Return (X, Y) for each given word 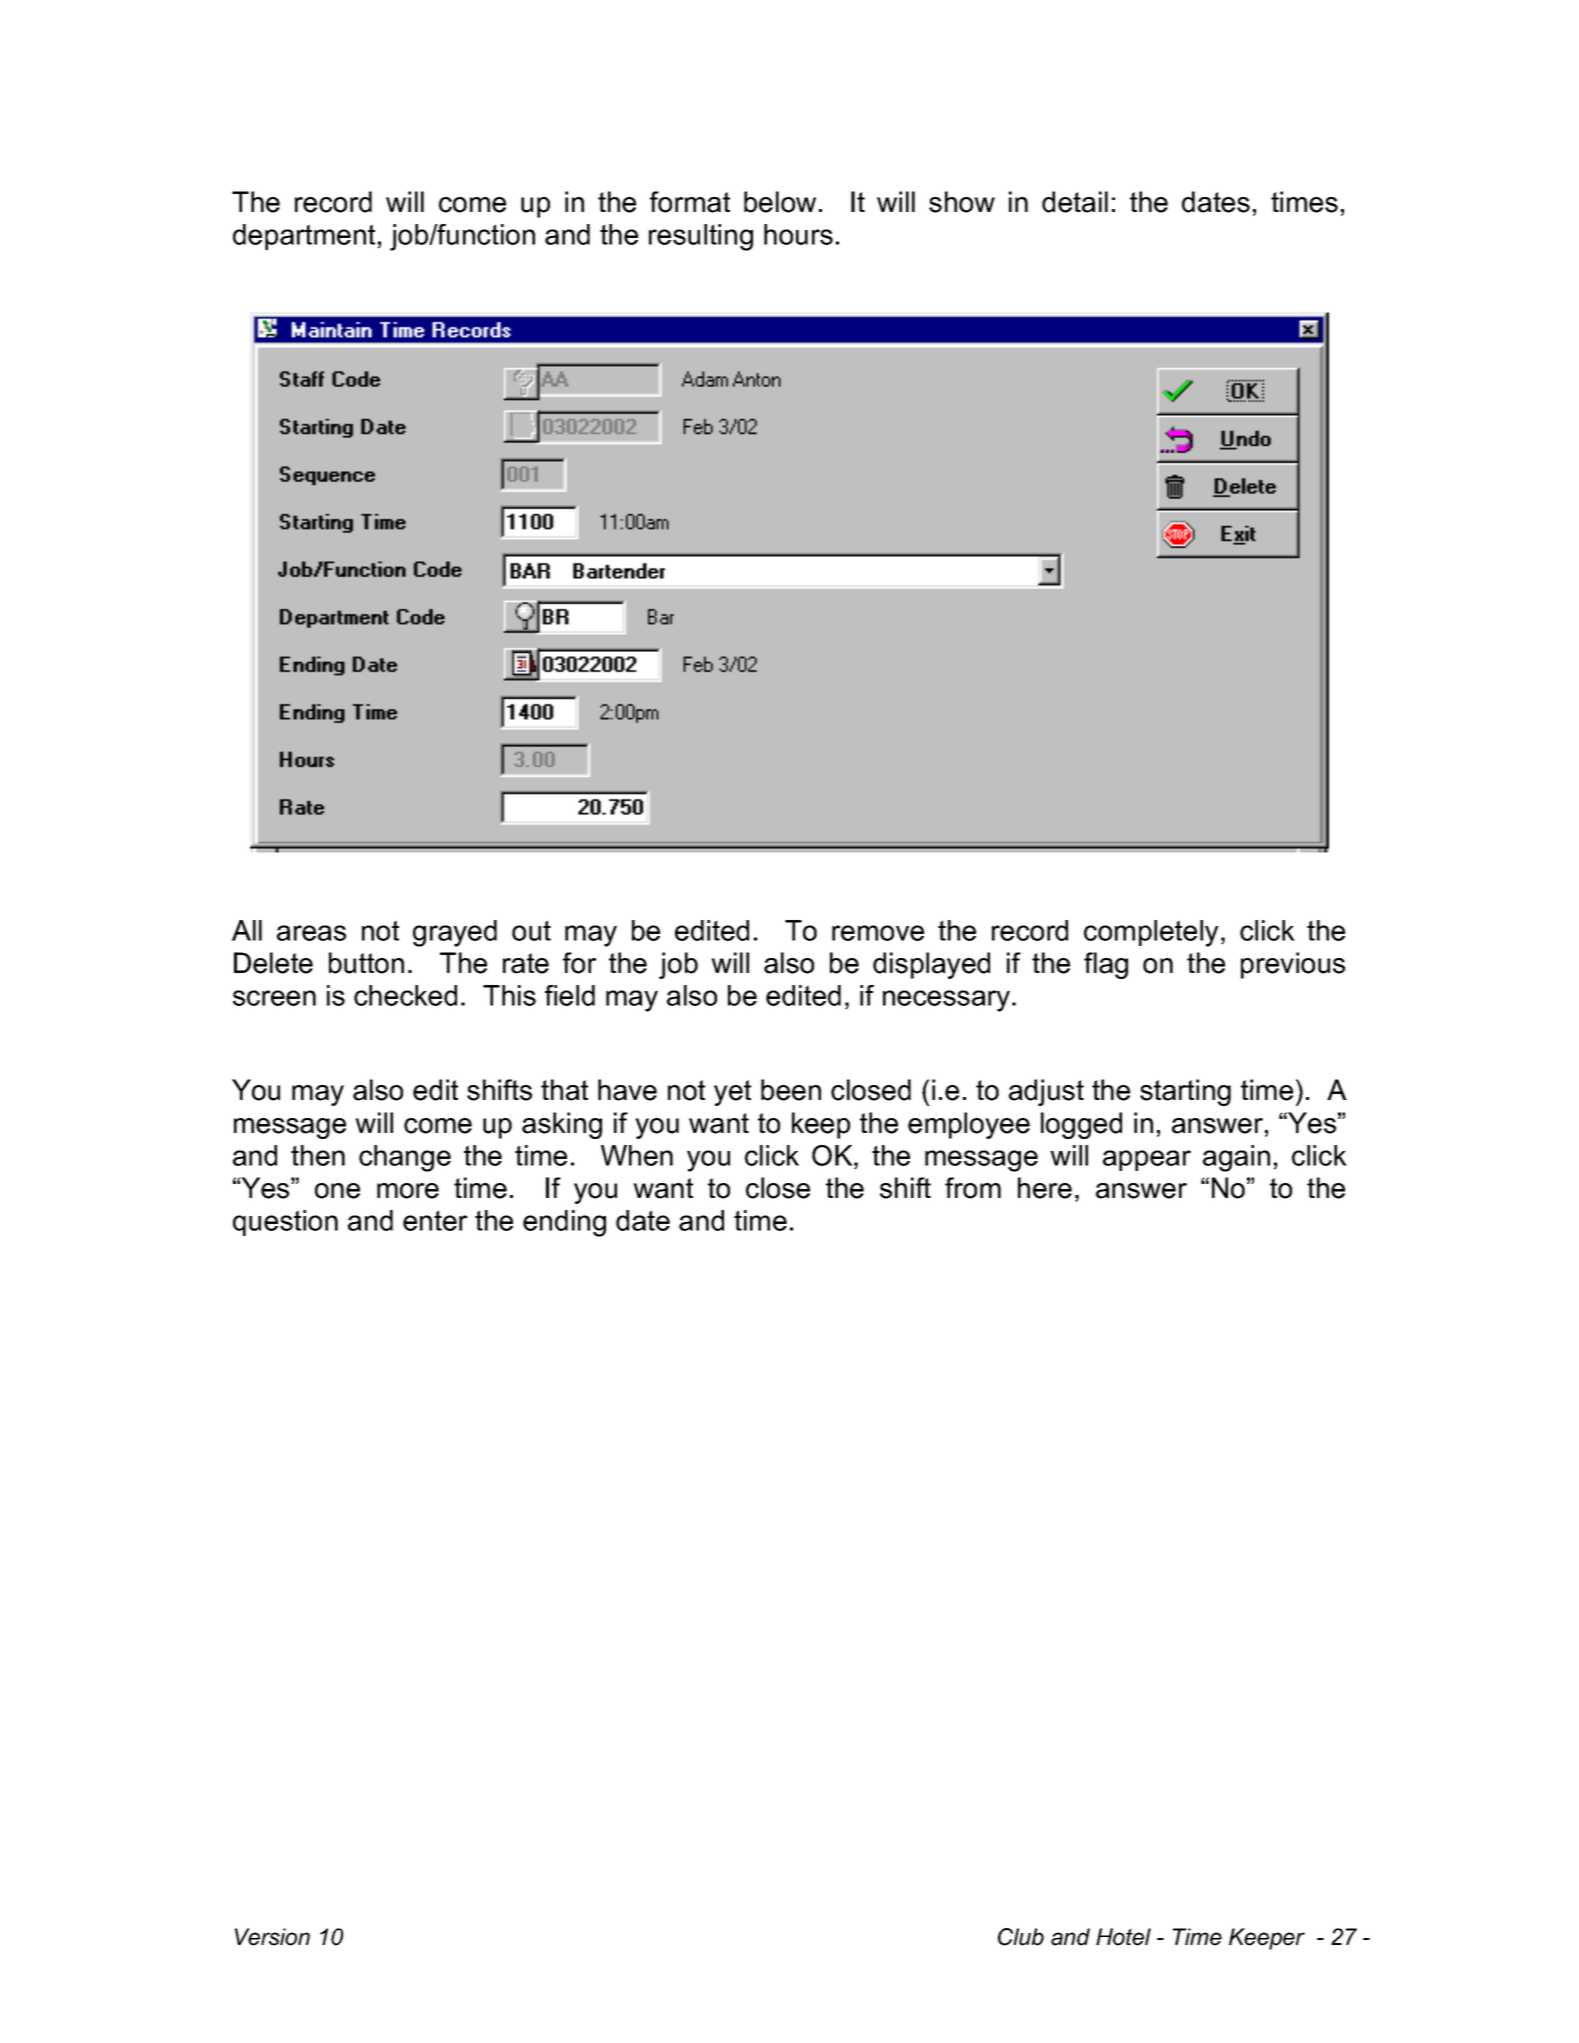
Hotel (1123, 1937)
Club (1021, 1937)
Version (272, 1937)
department (304, 237)
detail (1075, 202)
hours (798, 234)
